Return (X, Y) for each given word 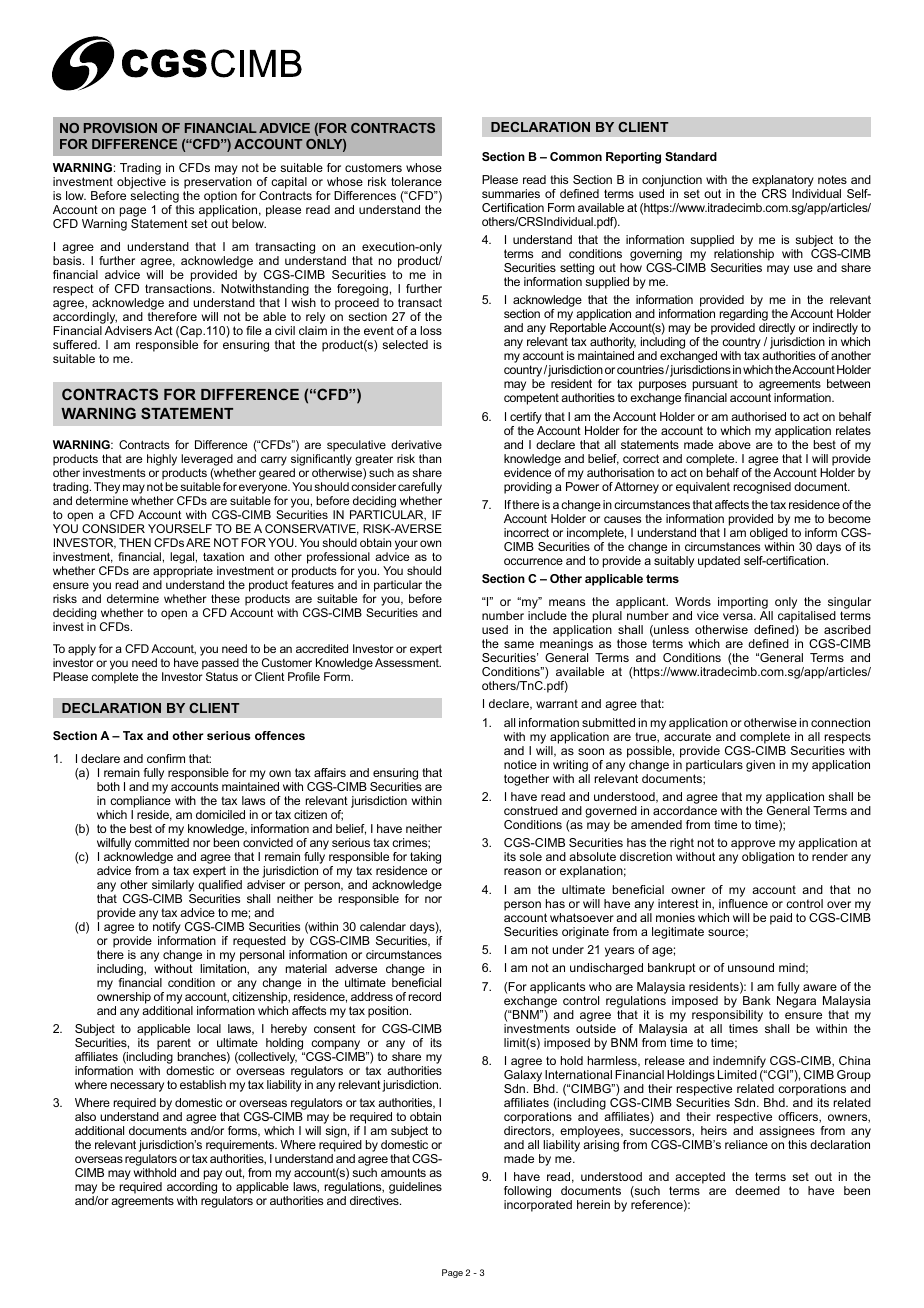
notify (167, 928)
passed (220, 665)
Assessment (408, 662)
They (107, 488)
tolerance (416, 181)
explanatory (783, 181)
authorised (758, 416)
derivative (416, 444)
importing (744, 604)
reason (522, 871)
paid (781, 919)
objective (141, 184)
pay (212, 1176)
